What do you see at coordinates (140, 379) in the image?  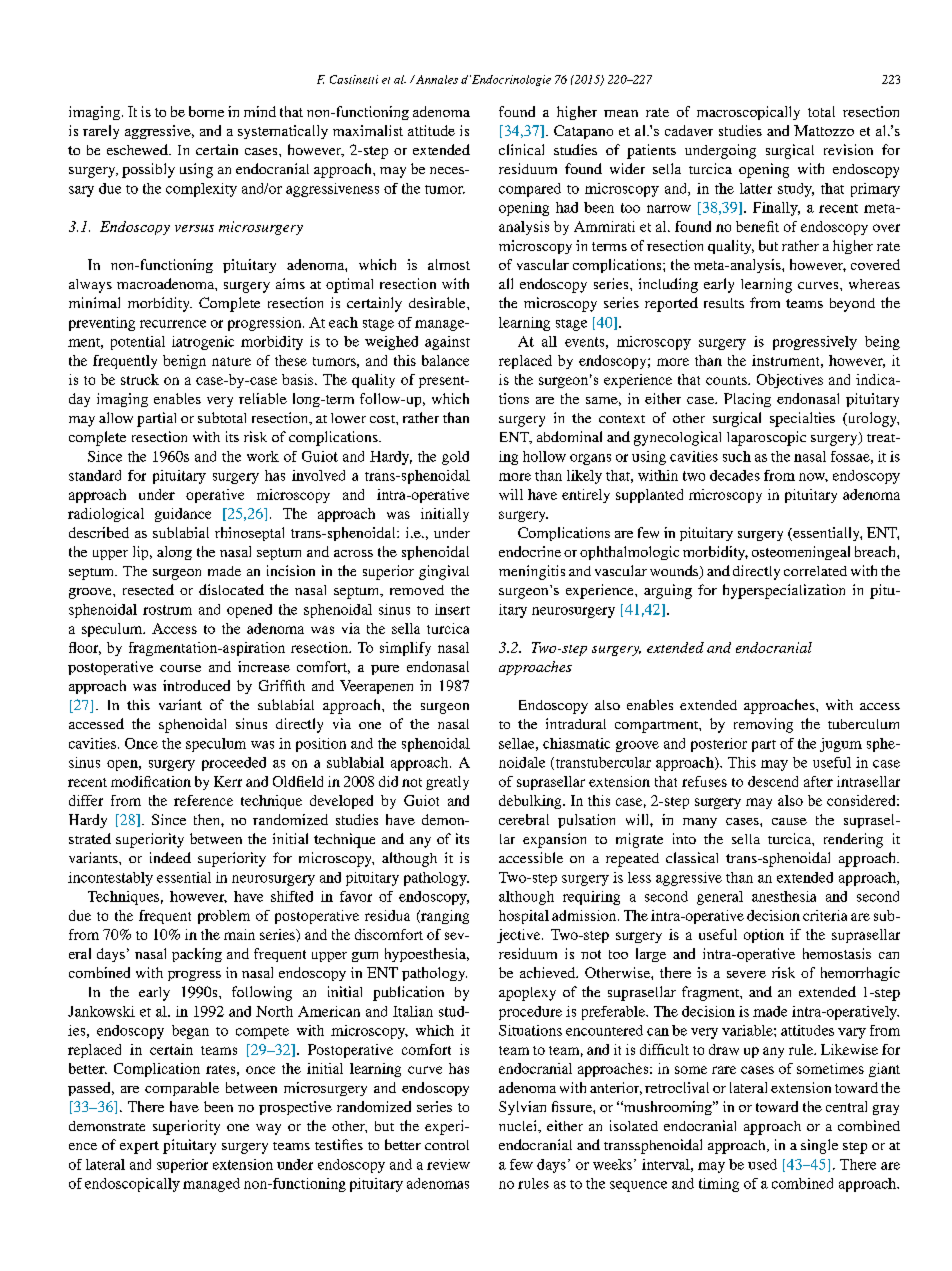 I see `struck` at bounding box center [140, 379].
